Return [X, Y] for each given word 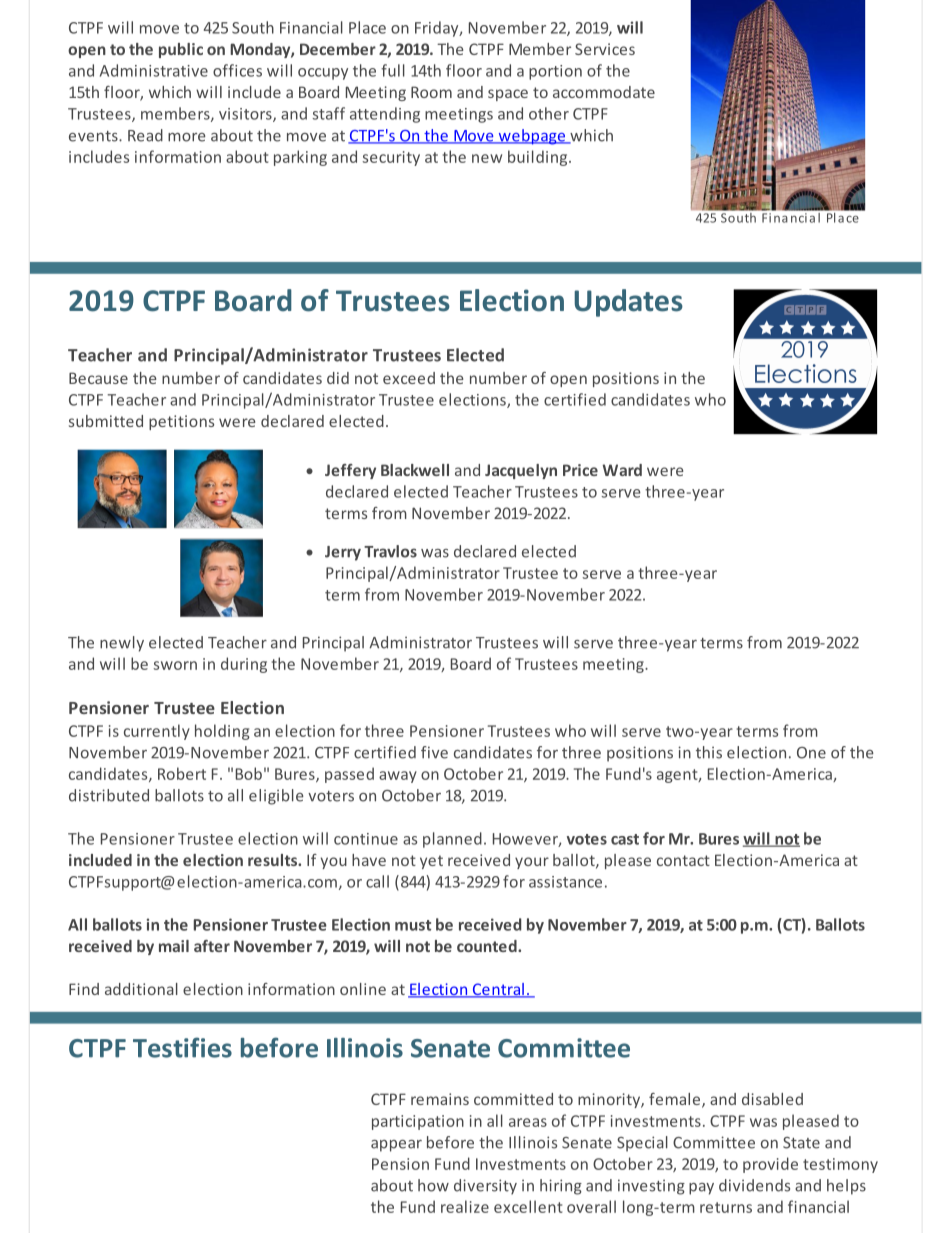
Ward [622, 470]
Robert [182, 773]
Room [431, 92]
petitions [181, 422]
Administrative [154, 70]
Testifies [182, 1047]
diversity [485, 1187]
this [709, 752]
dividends [754, 1185]
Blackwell [415, 470]
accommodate [604, 92]
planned [452, 840]
